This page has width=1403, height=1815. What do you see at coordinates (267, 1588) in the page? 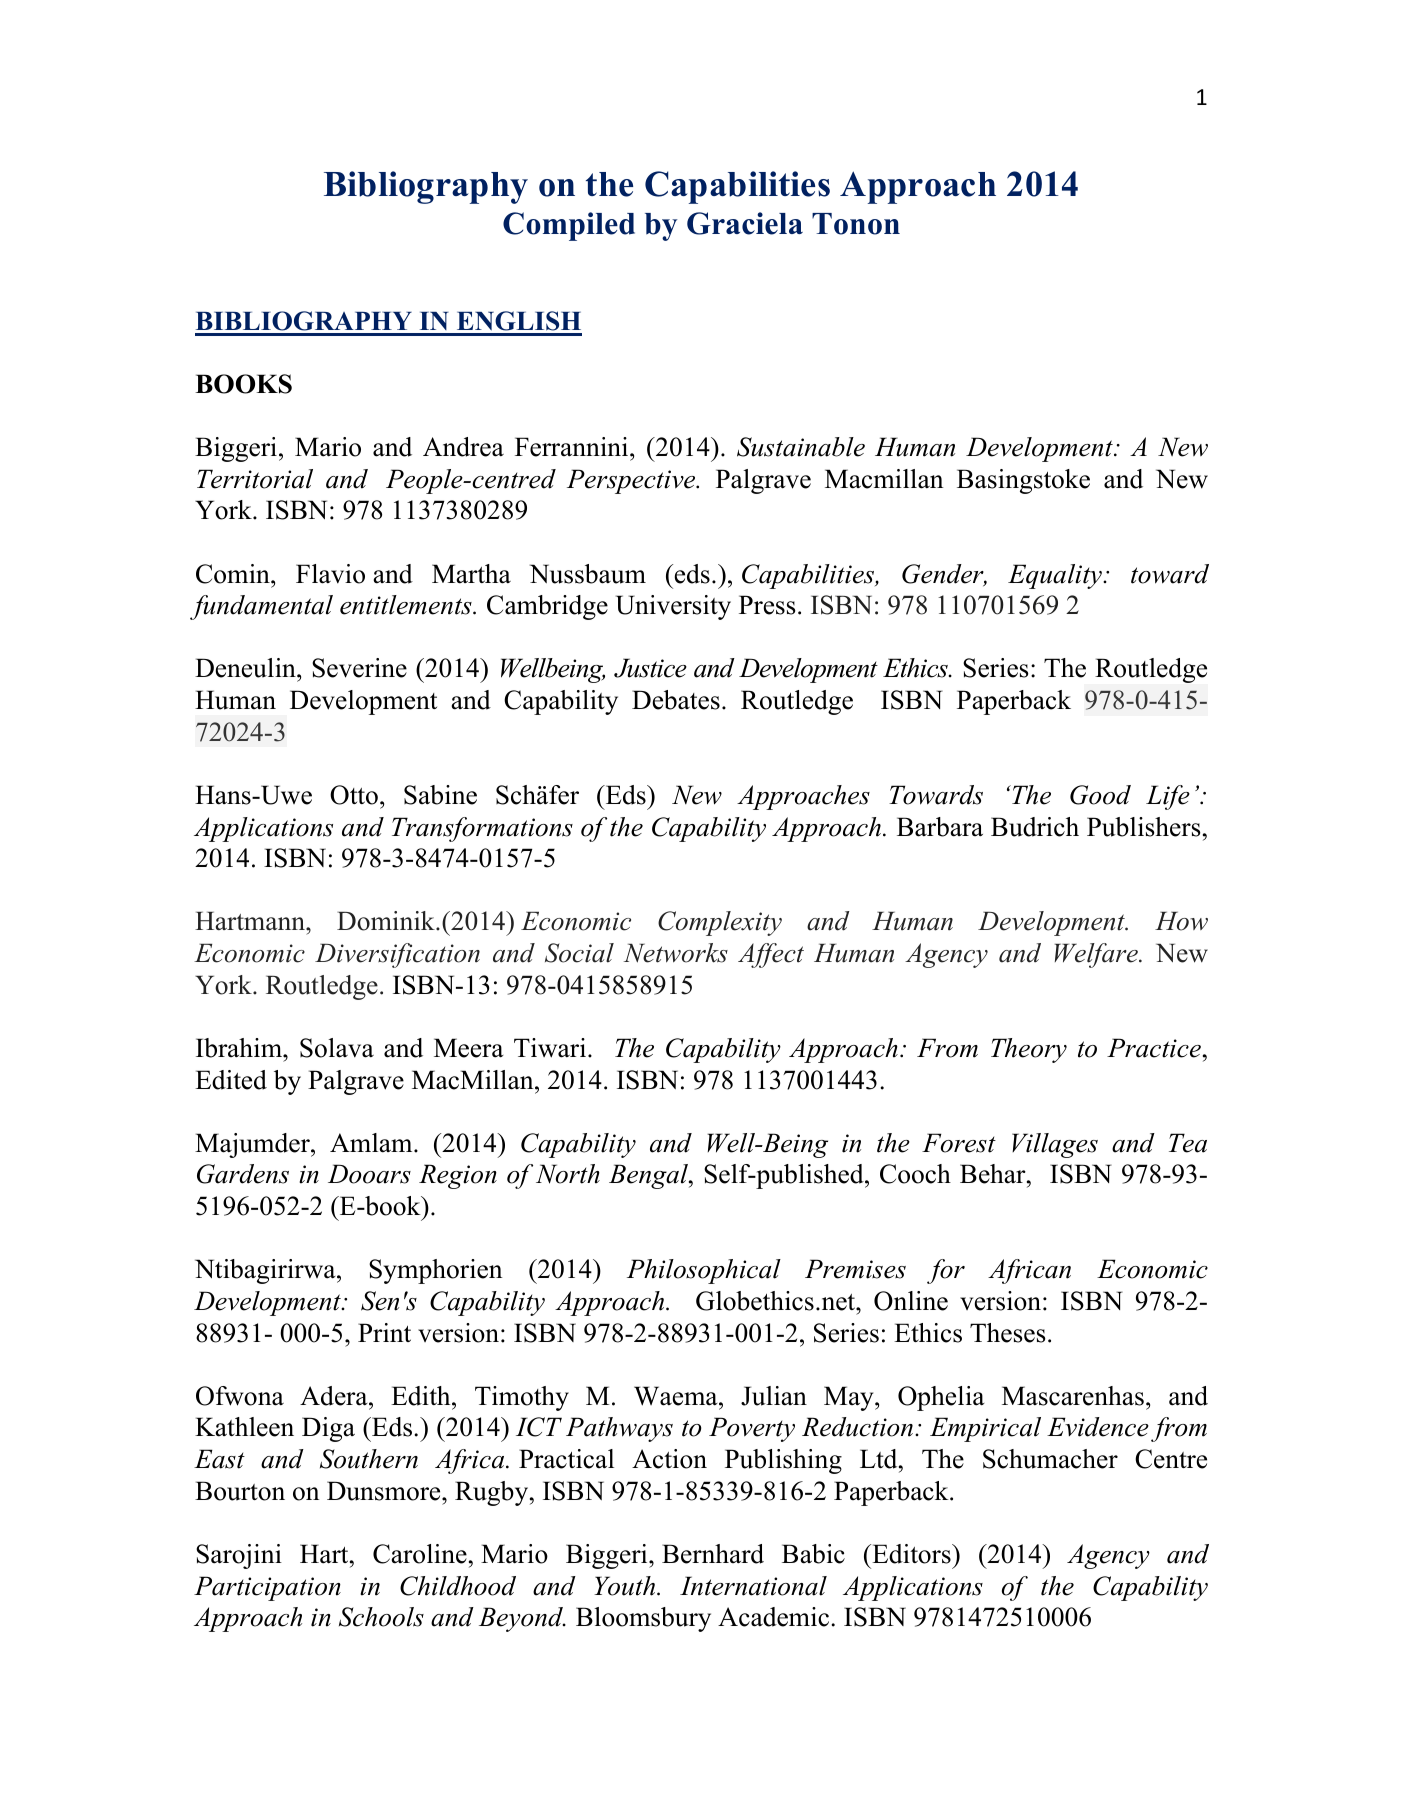
I see `Participation` at bounding box center [267, 1588].
